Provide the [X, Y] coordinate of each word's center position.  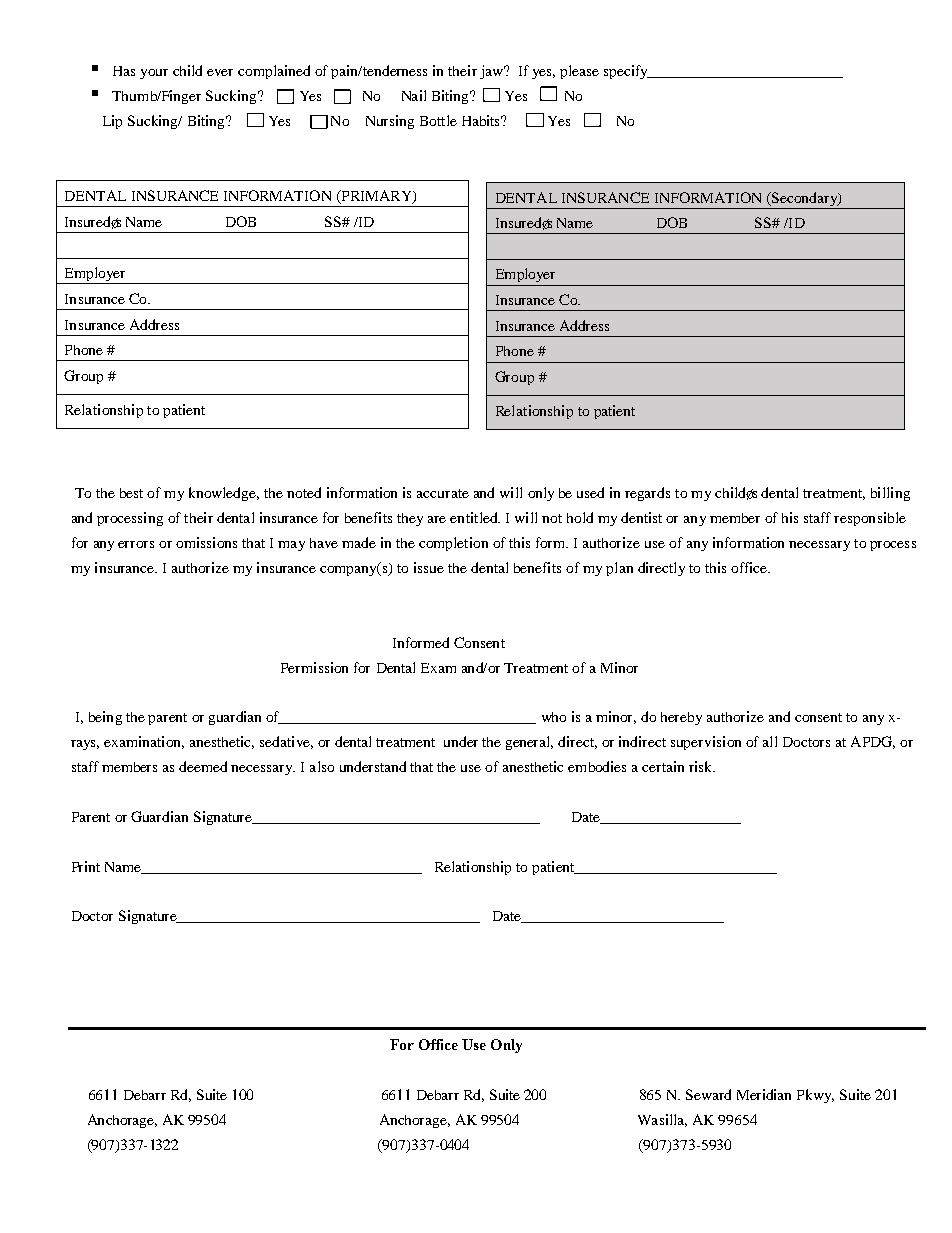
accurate [443, 493]
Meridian [764, 1094]
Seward [708, 1094]
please [579, 72]
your [154, 74]
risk [702, 766]
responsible [870, 519]
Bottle [438, 120]
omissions [206, 542]
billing [890, 494]
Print [86, 866]
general [529, 743]
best [131, 493]
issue [429, 567]
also [322, 766]
